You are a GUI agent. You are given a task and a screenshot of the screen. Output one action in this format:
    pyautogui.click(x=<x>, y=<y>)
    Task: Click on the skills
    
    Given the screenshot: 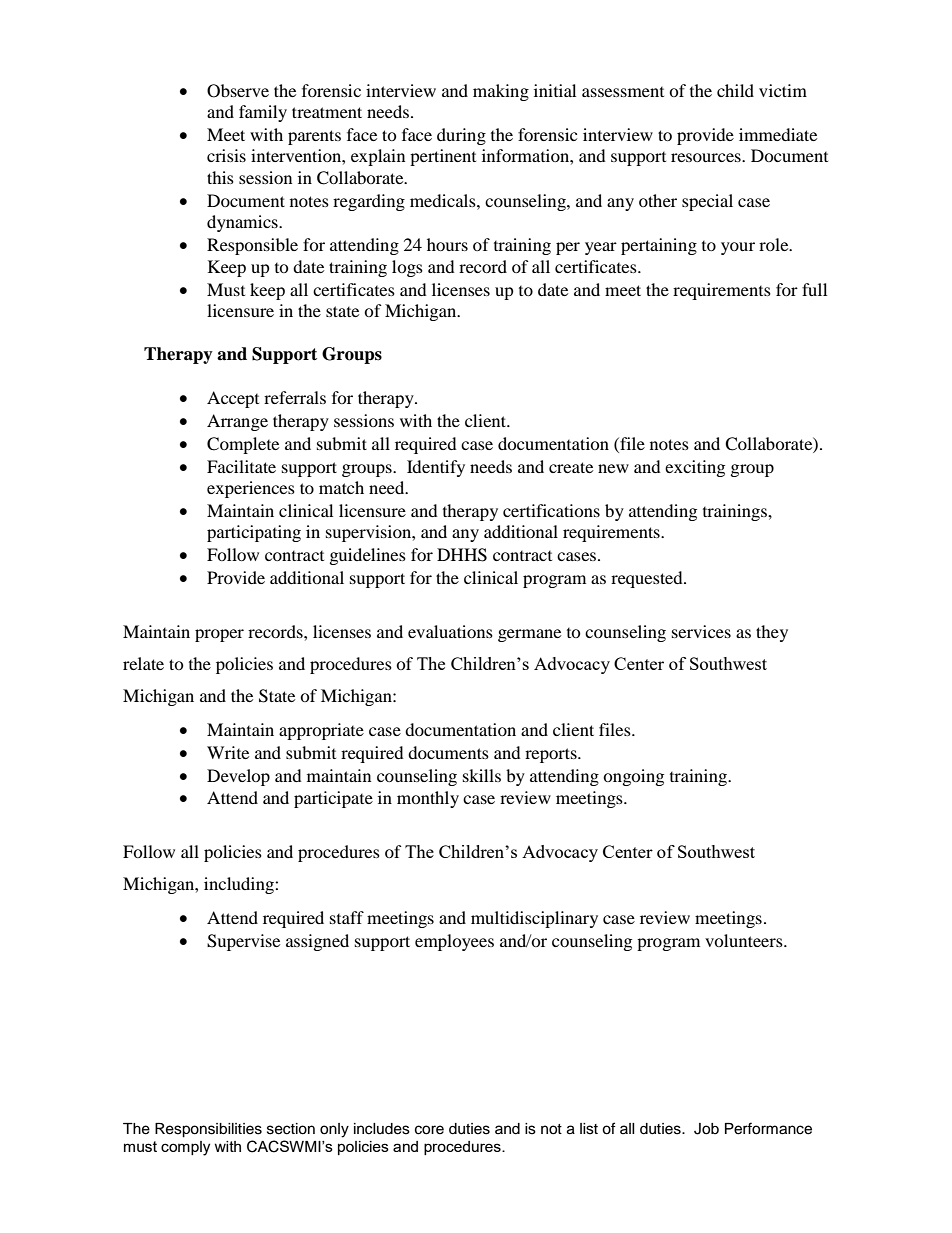 What is the action you would take?
    pyautogui.click(x=482, y=775)
